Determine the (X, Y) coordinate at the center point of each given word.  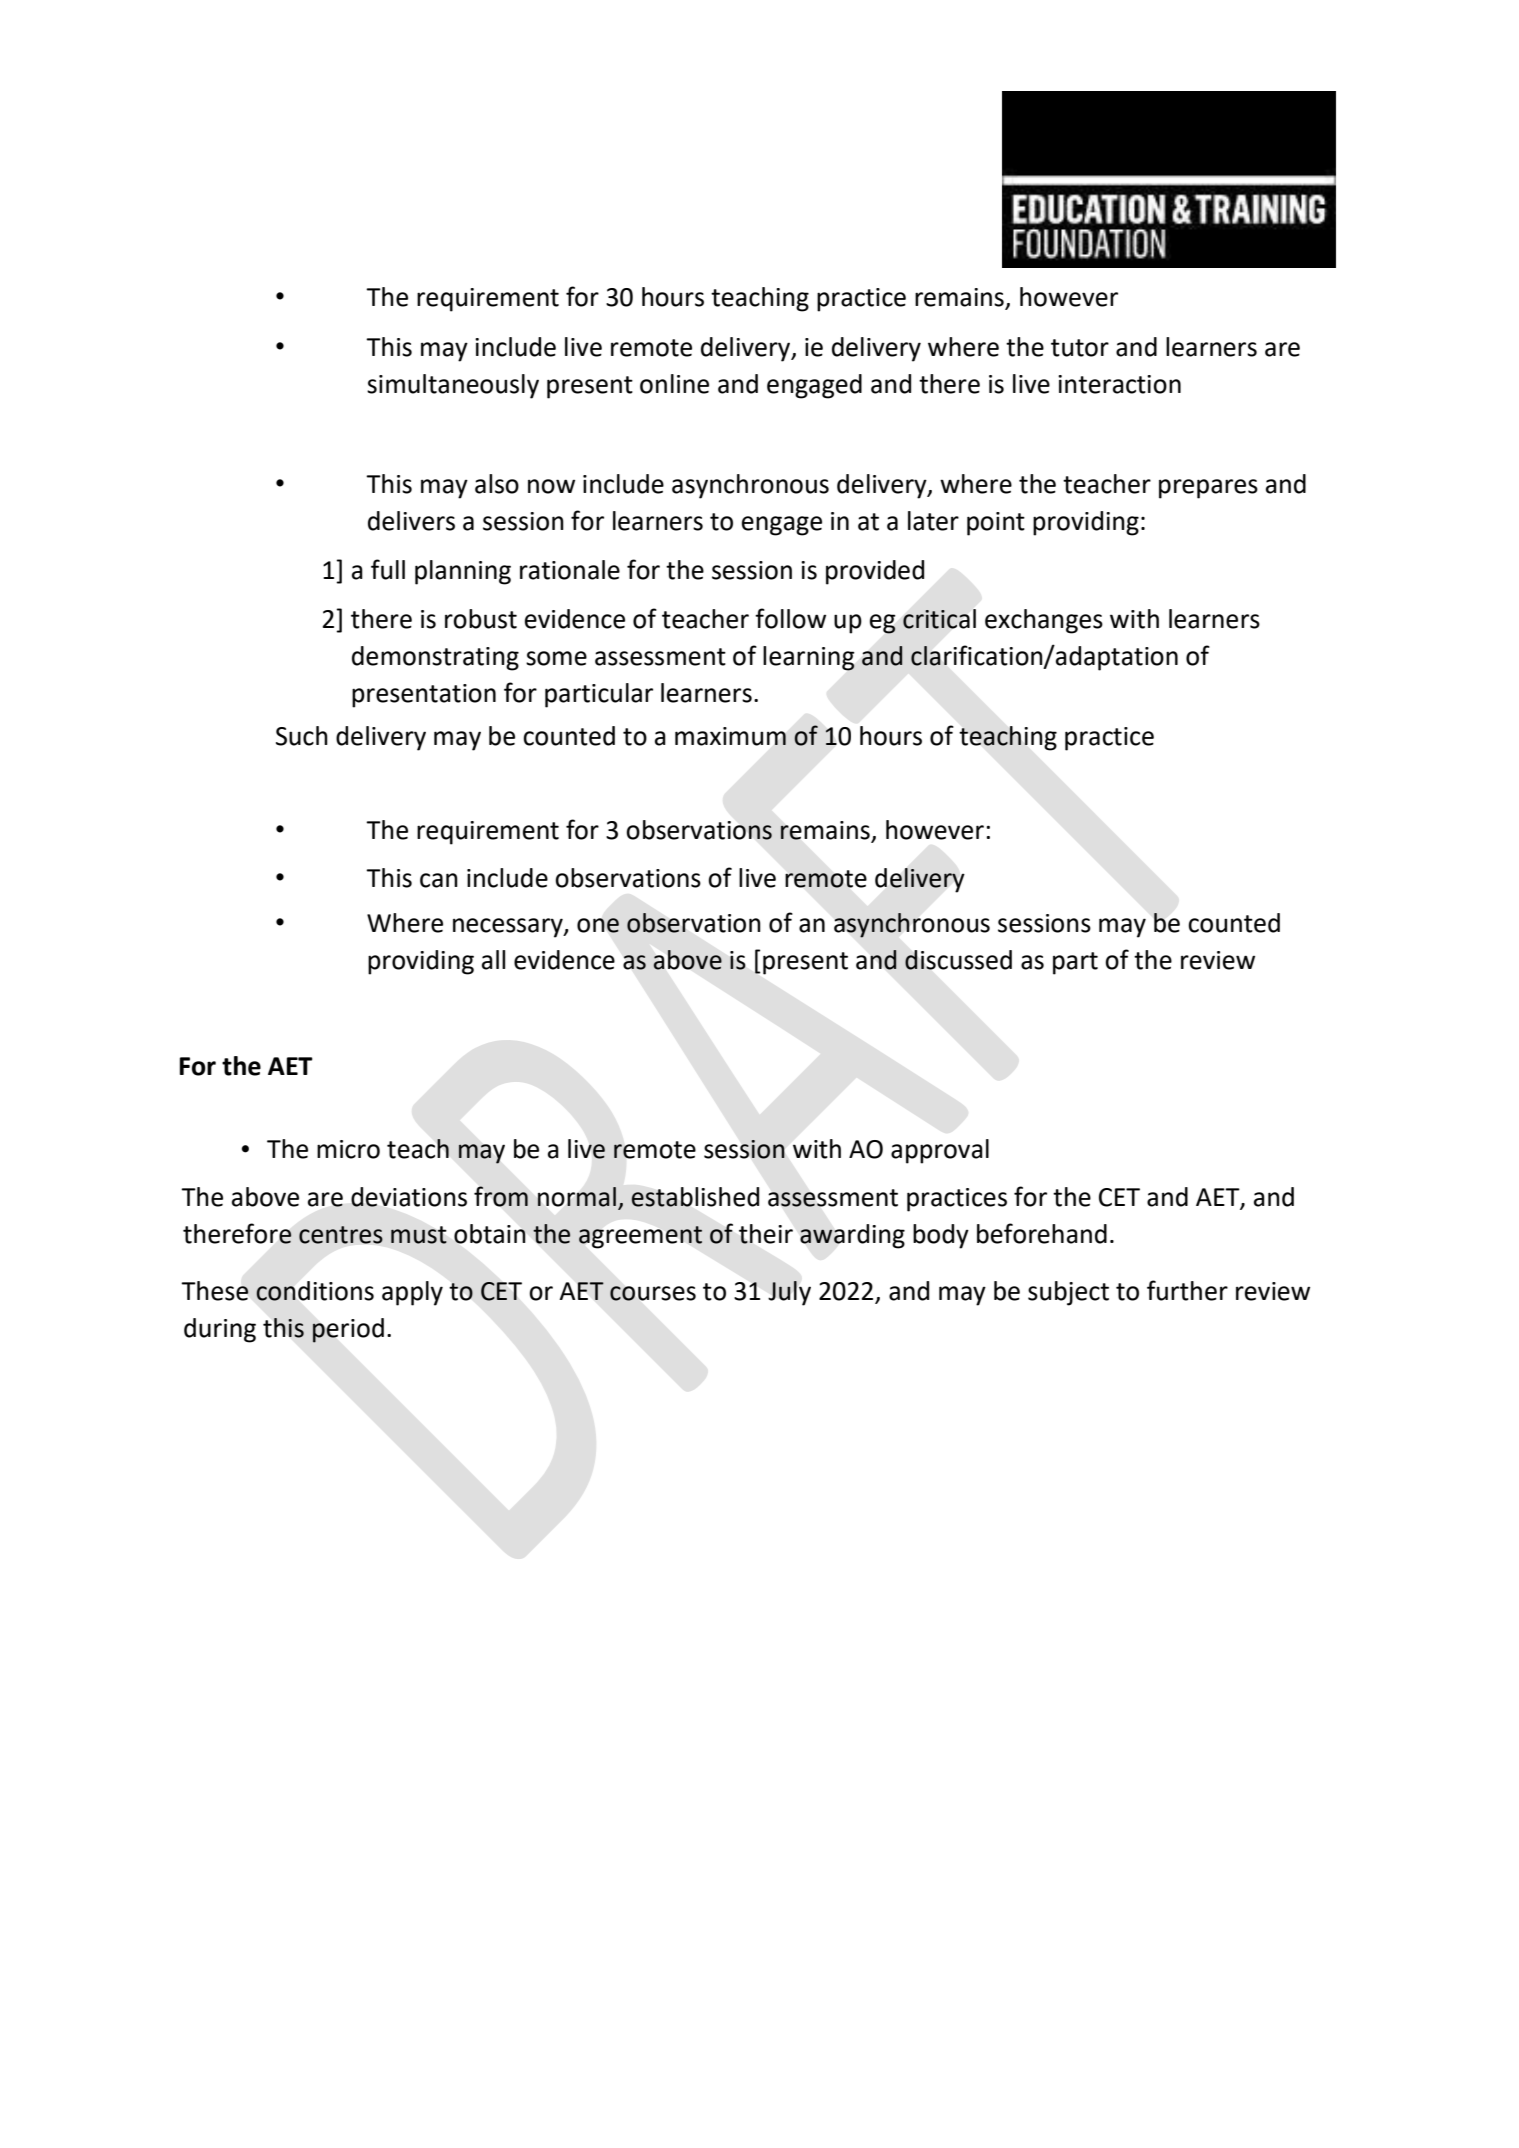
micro (348, 1149)
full (388, 569)
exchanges (1044, 621)
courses (653, 1293)
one (598, 925)
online (674, 384)
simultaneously (453, 386)
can (439, 880)
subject (1068, 1293)
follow (790, 618)
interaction (1119, 384)
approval (940, 1151)
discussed (958, 960)
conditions (315, 1291)
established (695, 1197)
